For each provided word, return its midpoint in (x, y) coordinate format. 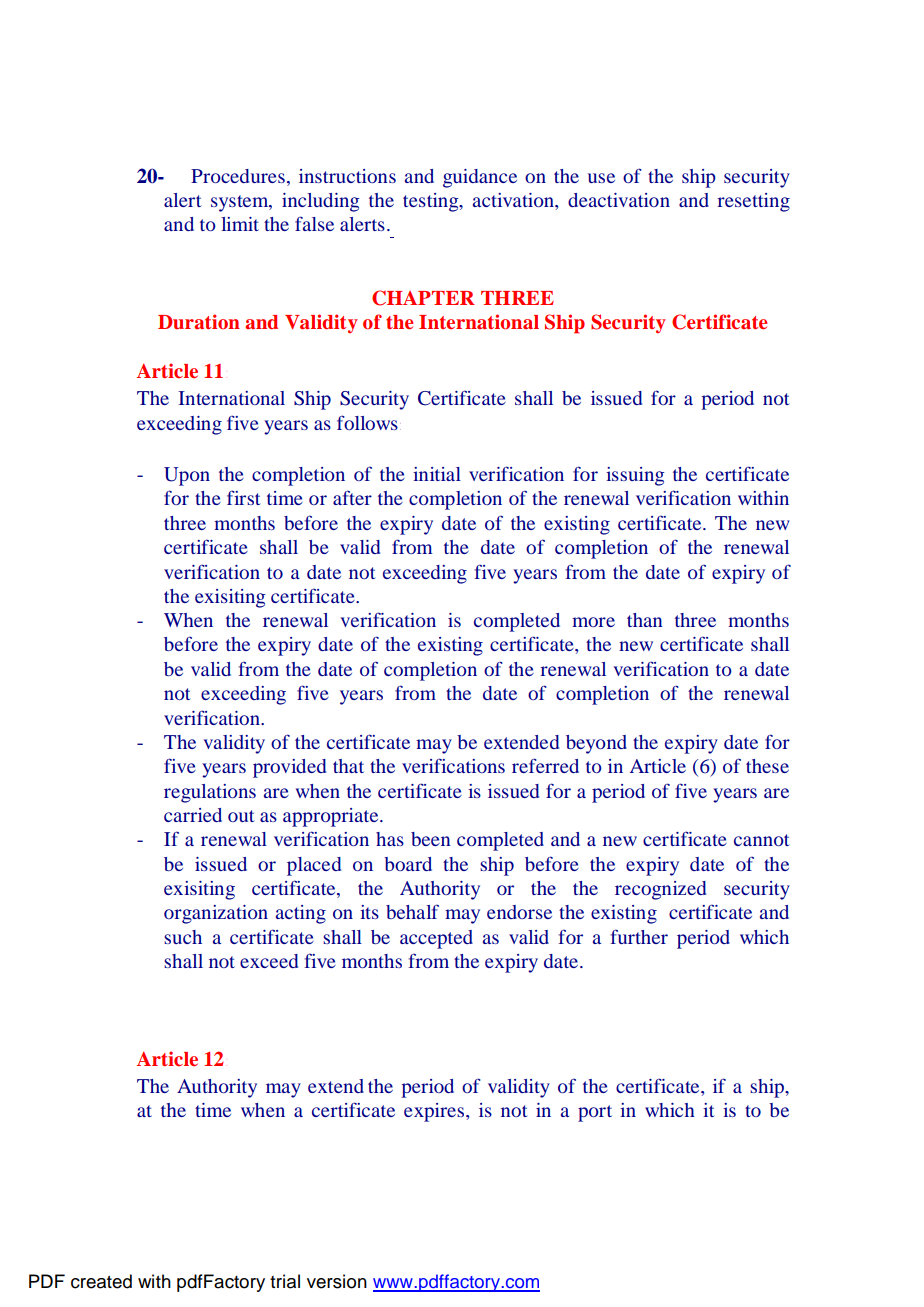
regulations (210, 793)
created (101, 1281)
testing (432, 202)
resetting (754, 202)
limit (240, 224)
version (337, 1281)
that (348, 766)
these (767, 766)
